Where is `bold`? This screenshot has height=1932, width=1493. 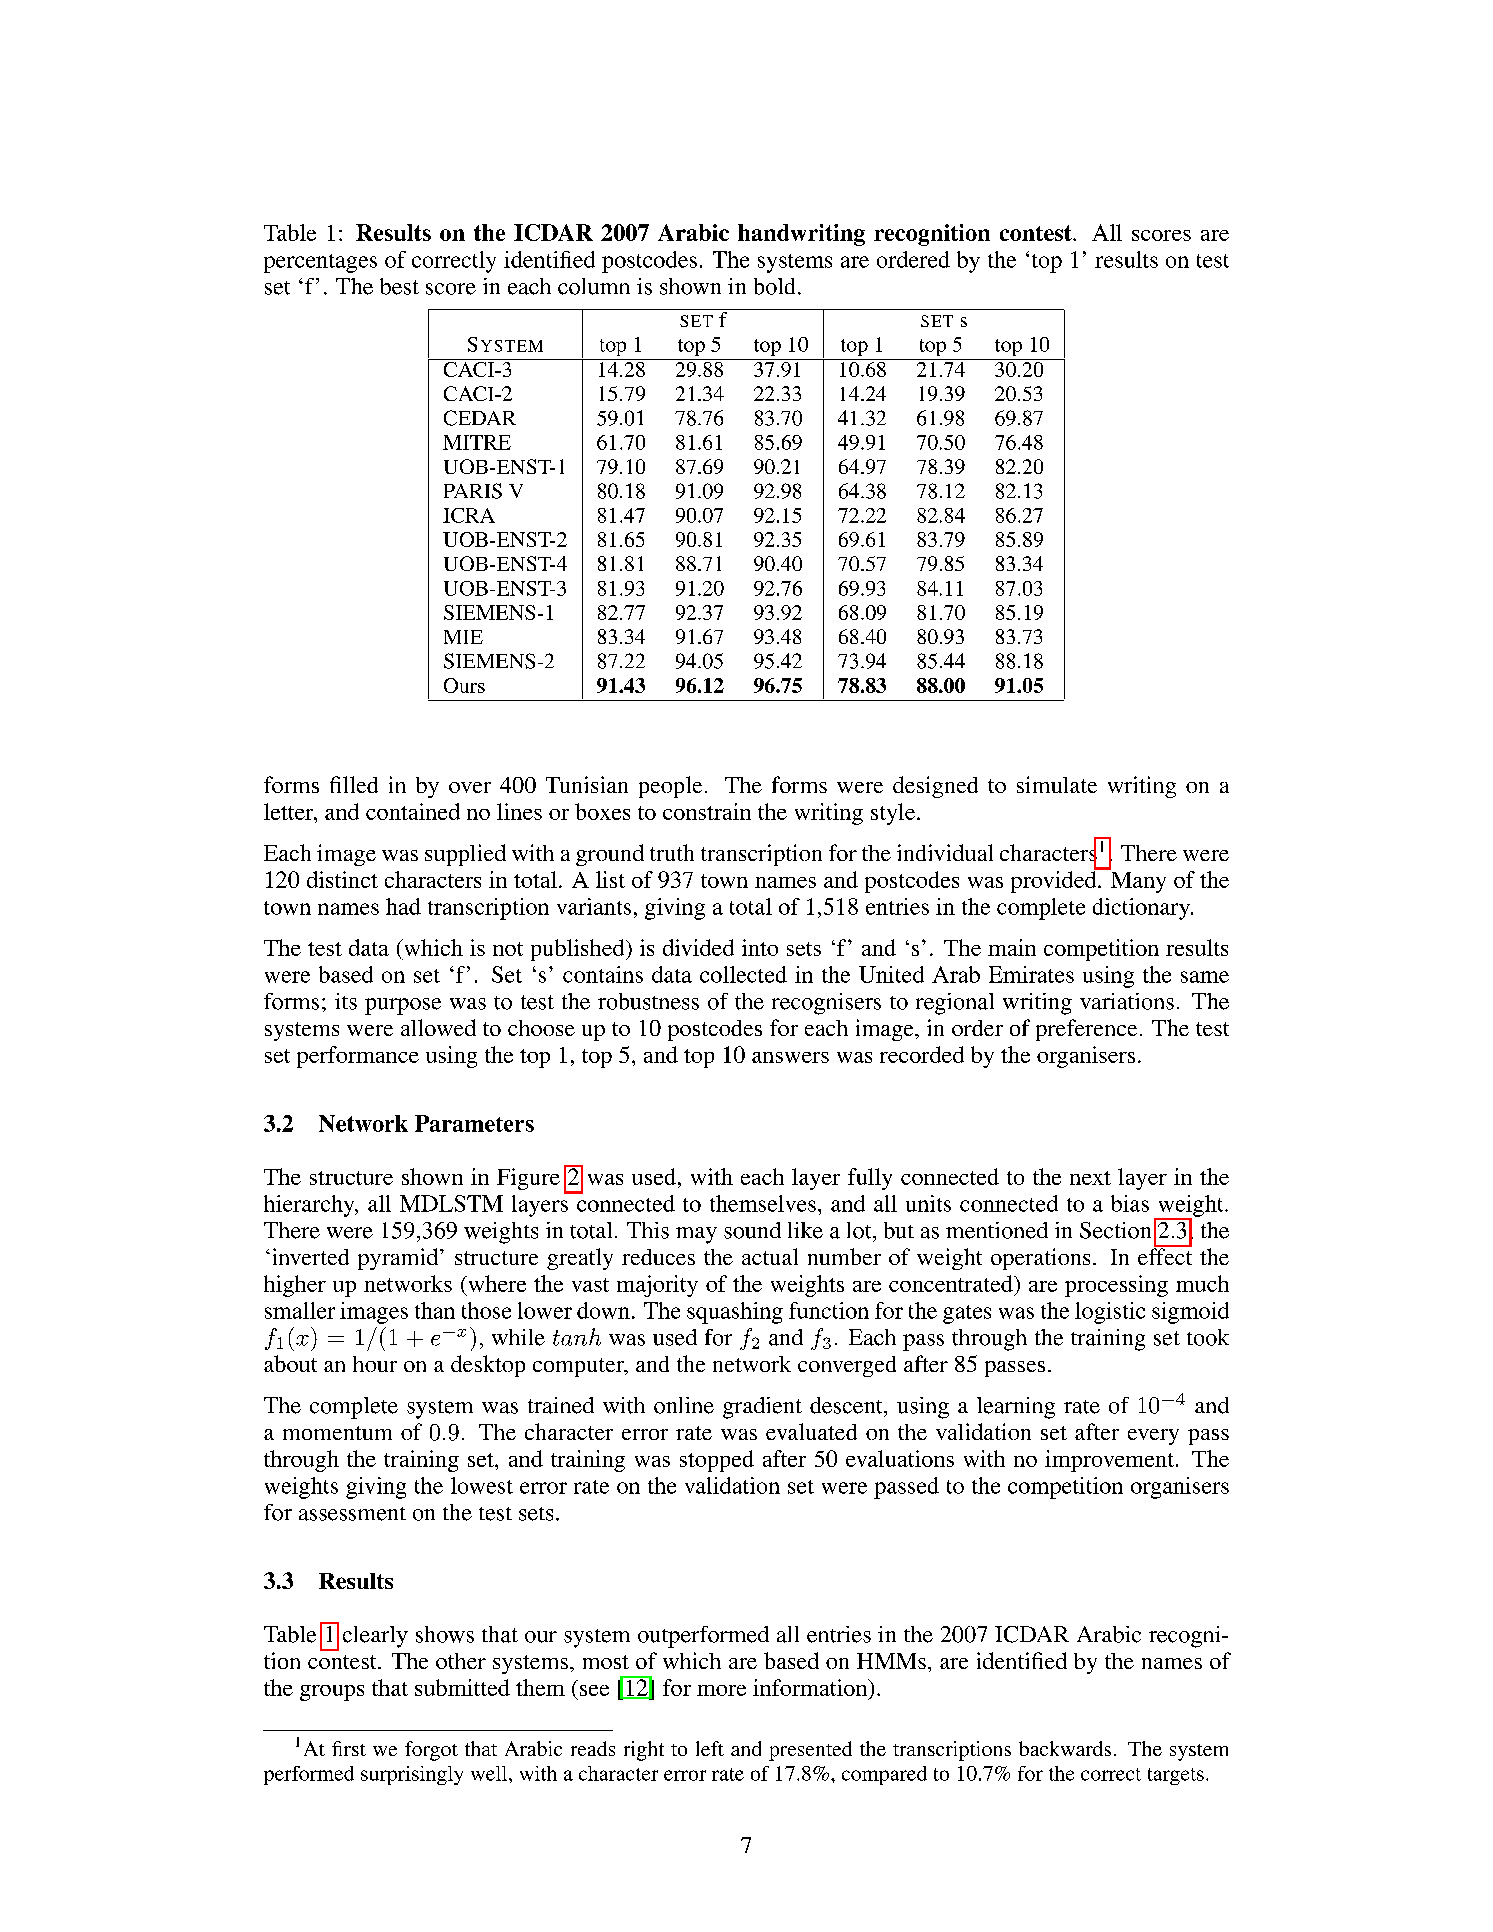
bold is located at coordinates (774, 286).
